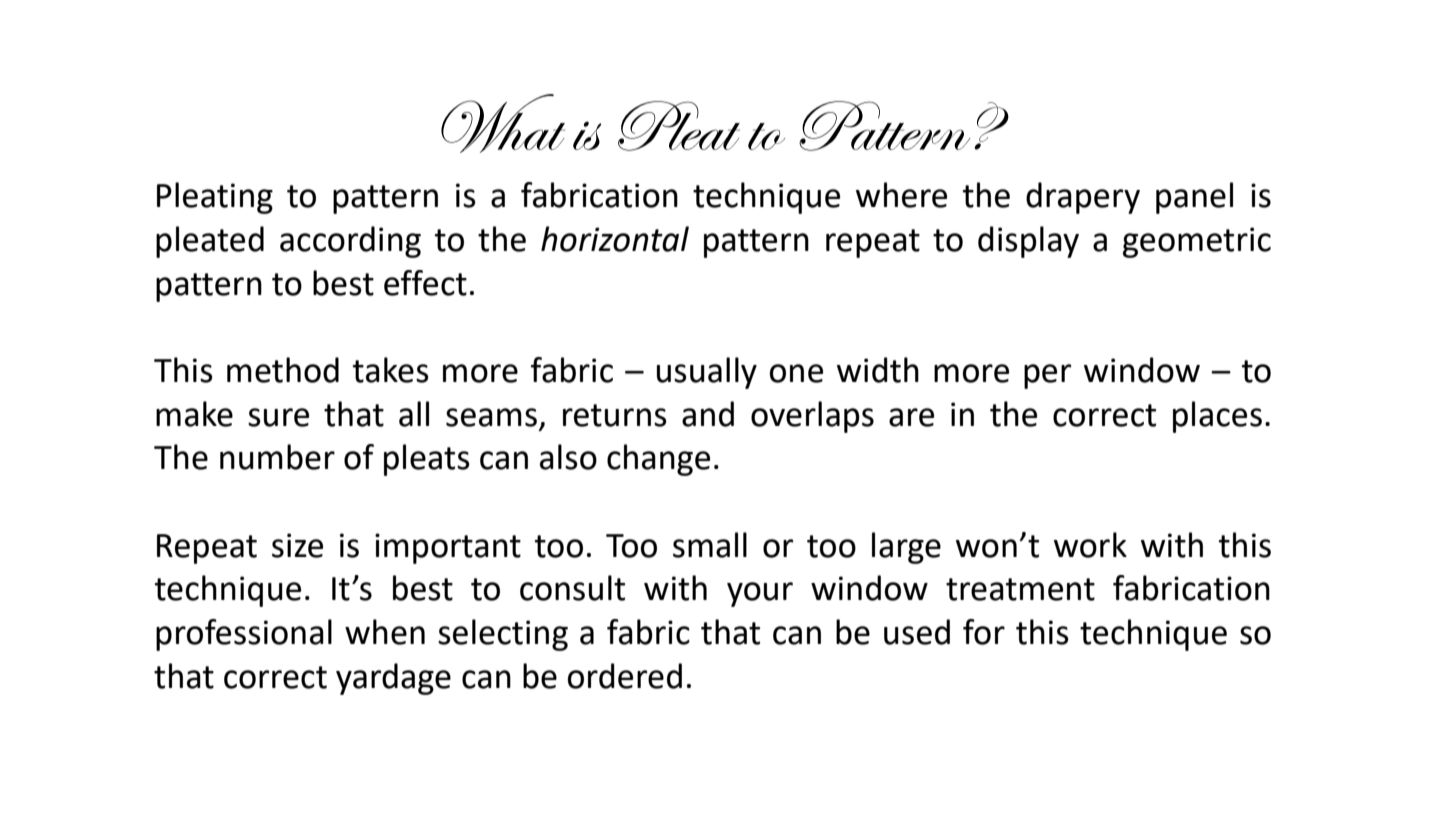 This image has width=1456, height=819. What do you see at coordinates (984, 632) in the image?
I see `for` at bounding box center [984, 632].
